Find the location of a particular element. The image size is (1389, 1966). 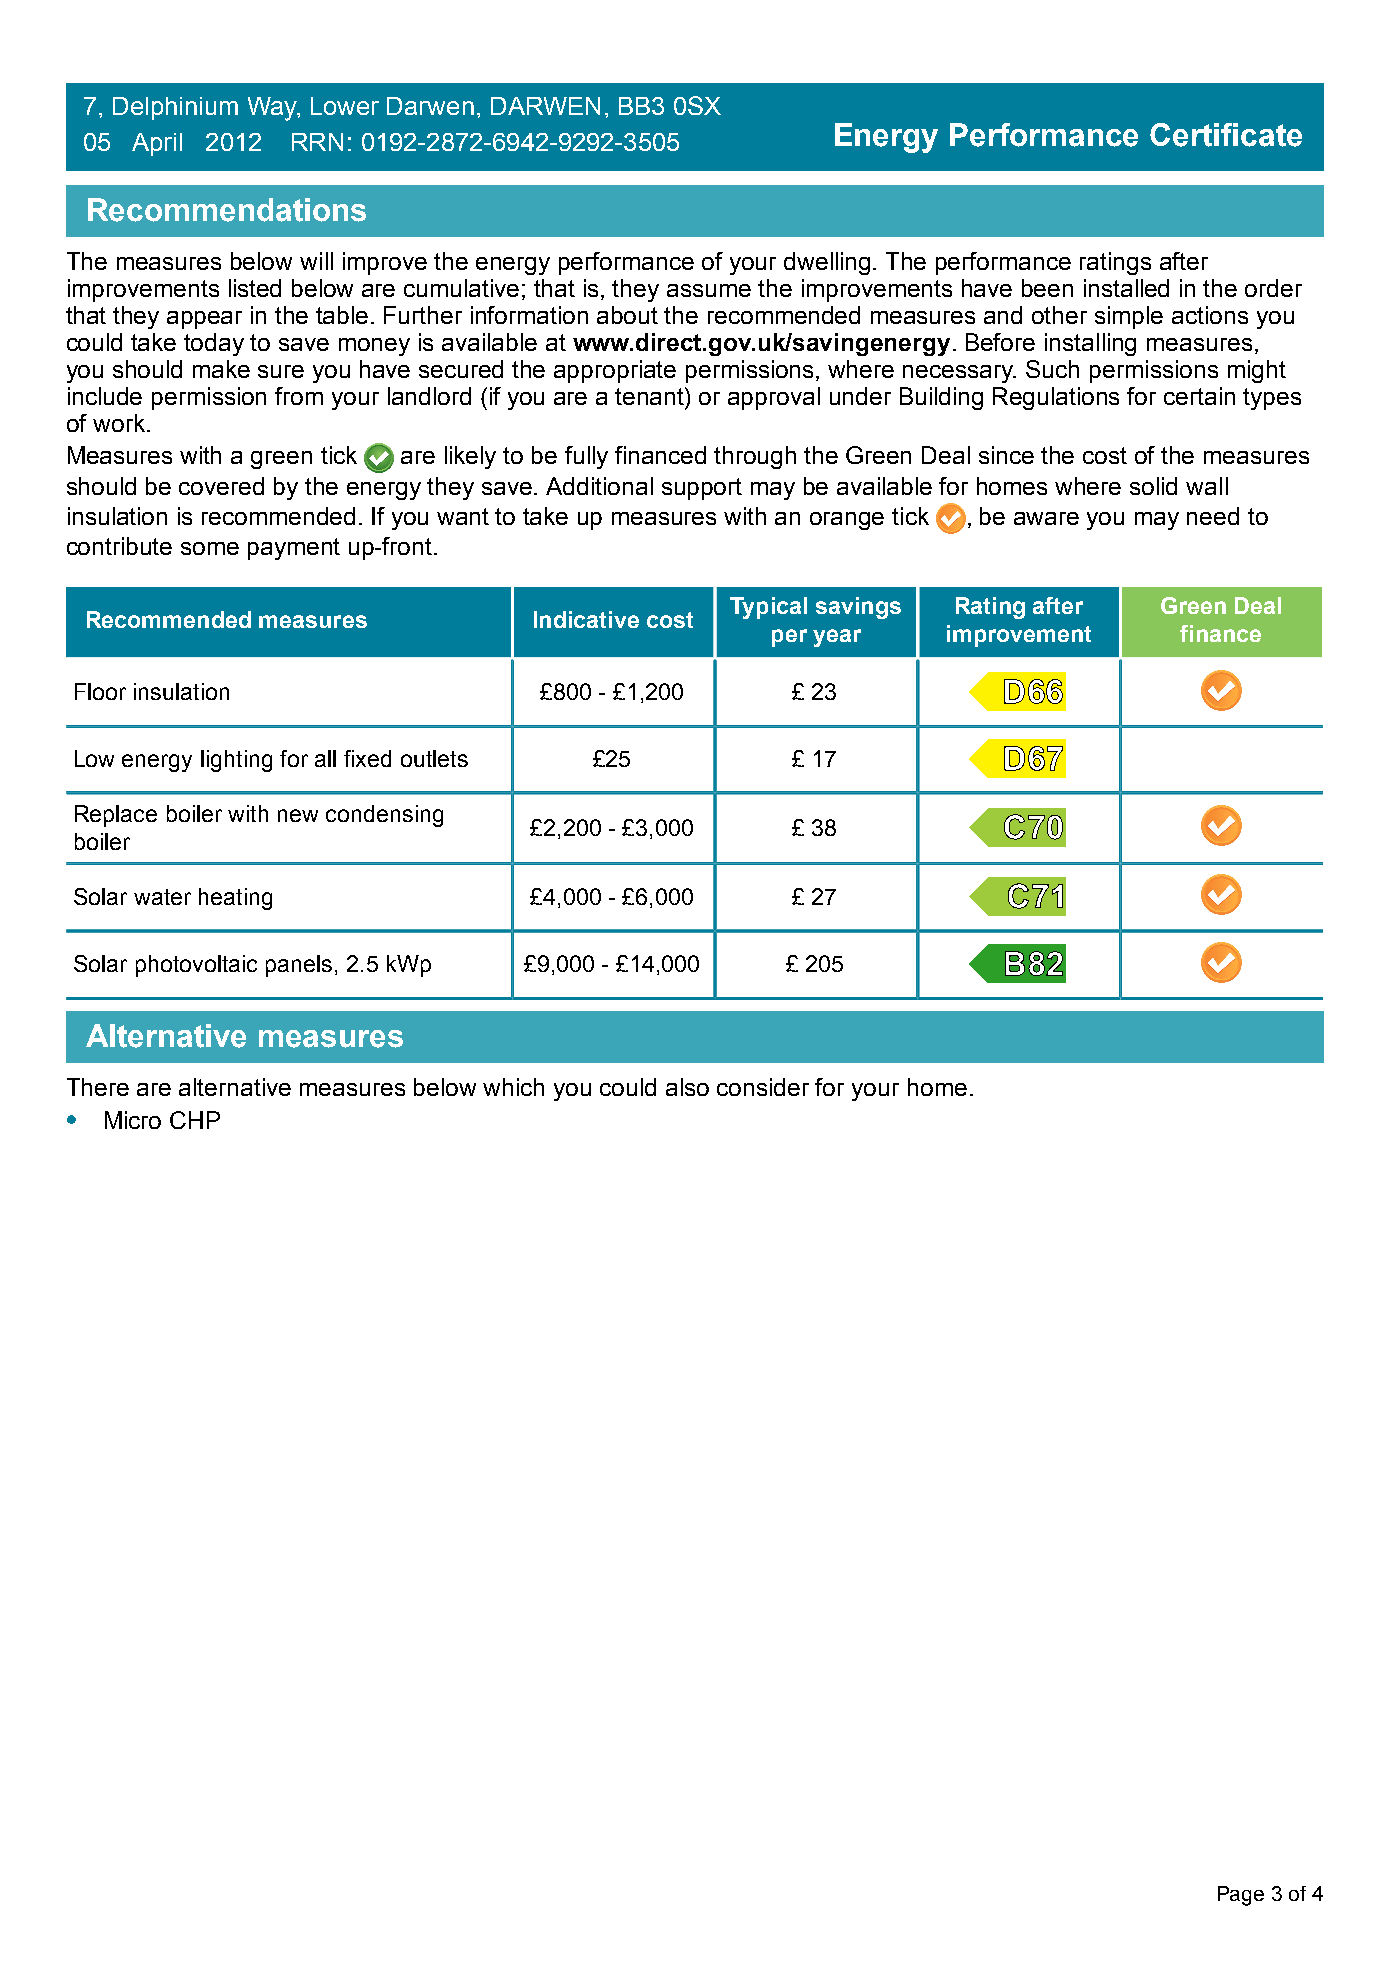

Page is located at coordinates (1241, 1896).
